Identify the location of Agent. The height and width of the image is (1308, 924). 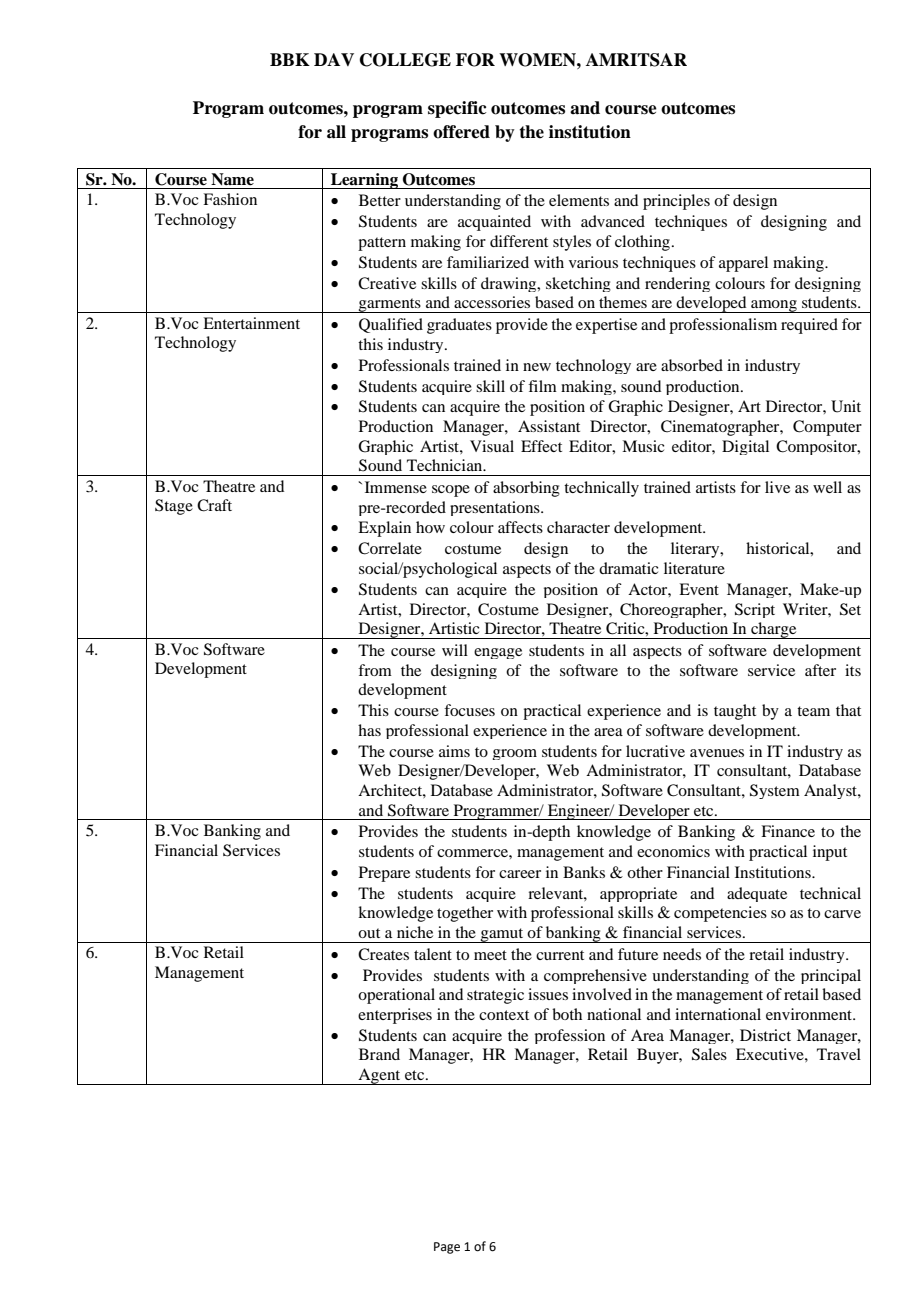
(379, 1076).
